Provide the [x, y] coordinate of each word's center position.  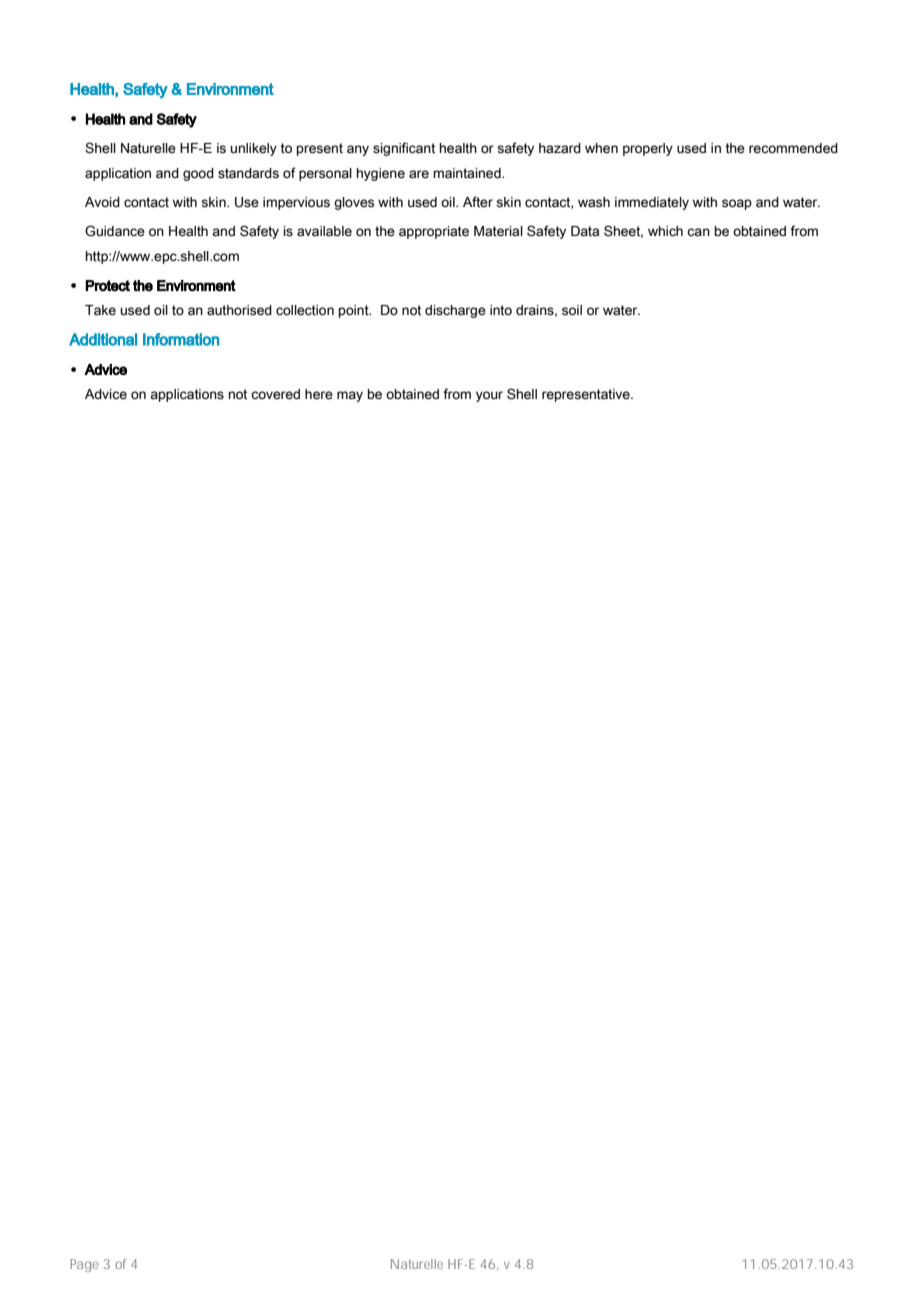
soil [572, 310]
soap [737, 204]
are [419, 174]
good [198, 174]
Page [84, 1265]
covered [275, 394]
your [489, 396]
